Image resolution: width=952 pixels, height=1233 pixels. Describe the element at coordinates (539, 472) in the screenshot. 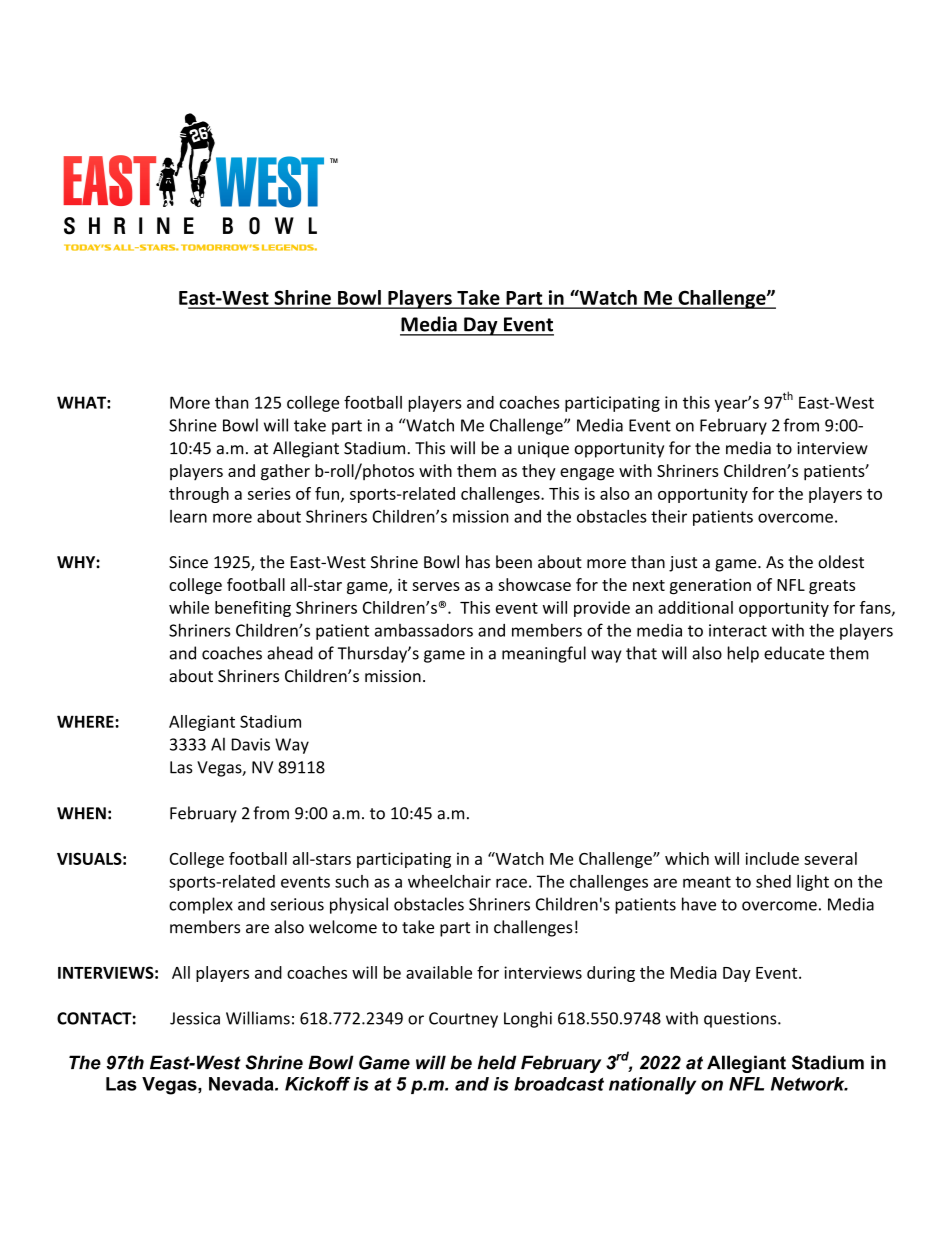

I see `they` at that location.
